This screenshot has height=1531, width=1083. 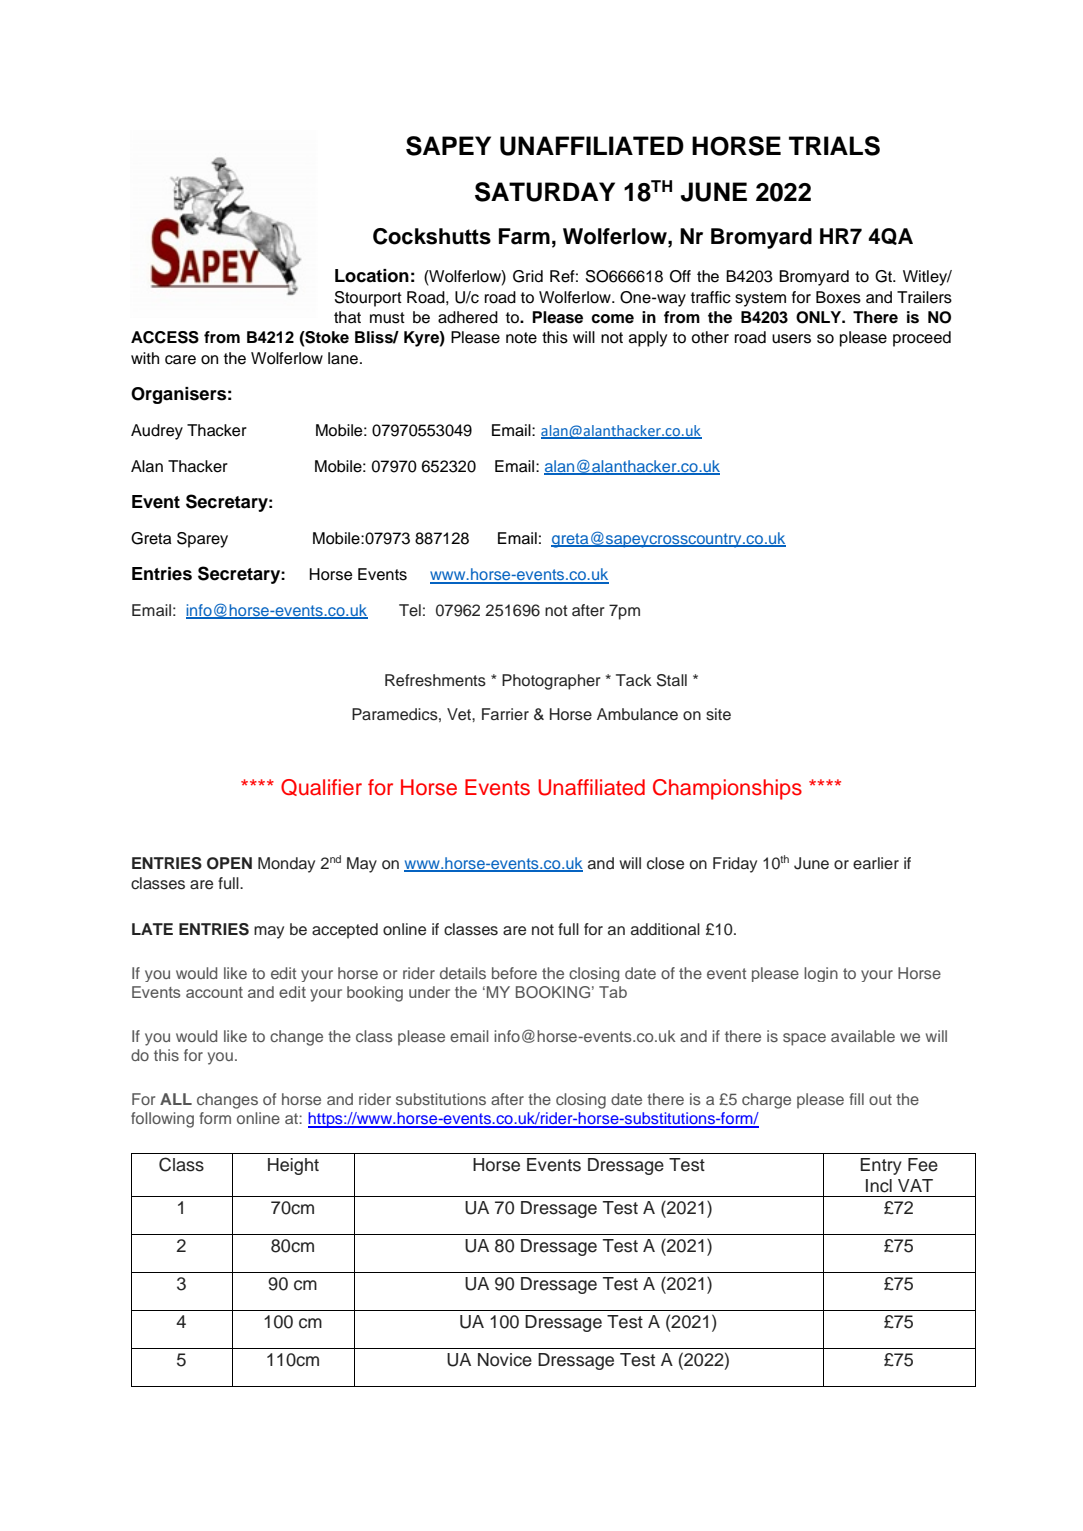 What do you see at coordinates (372, 276) in the screenshot?
I see `Location` at bounding box center [372, 276].
